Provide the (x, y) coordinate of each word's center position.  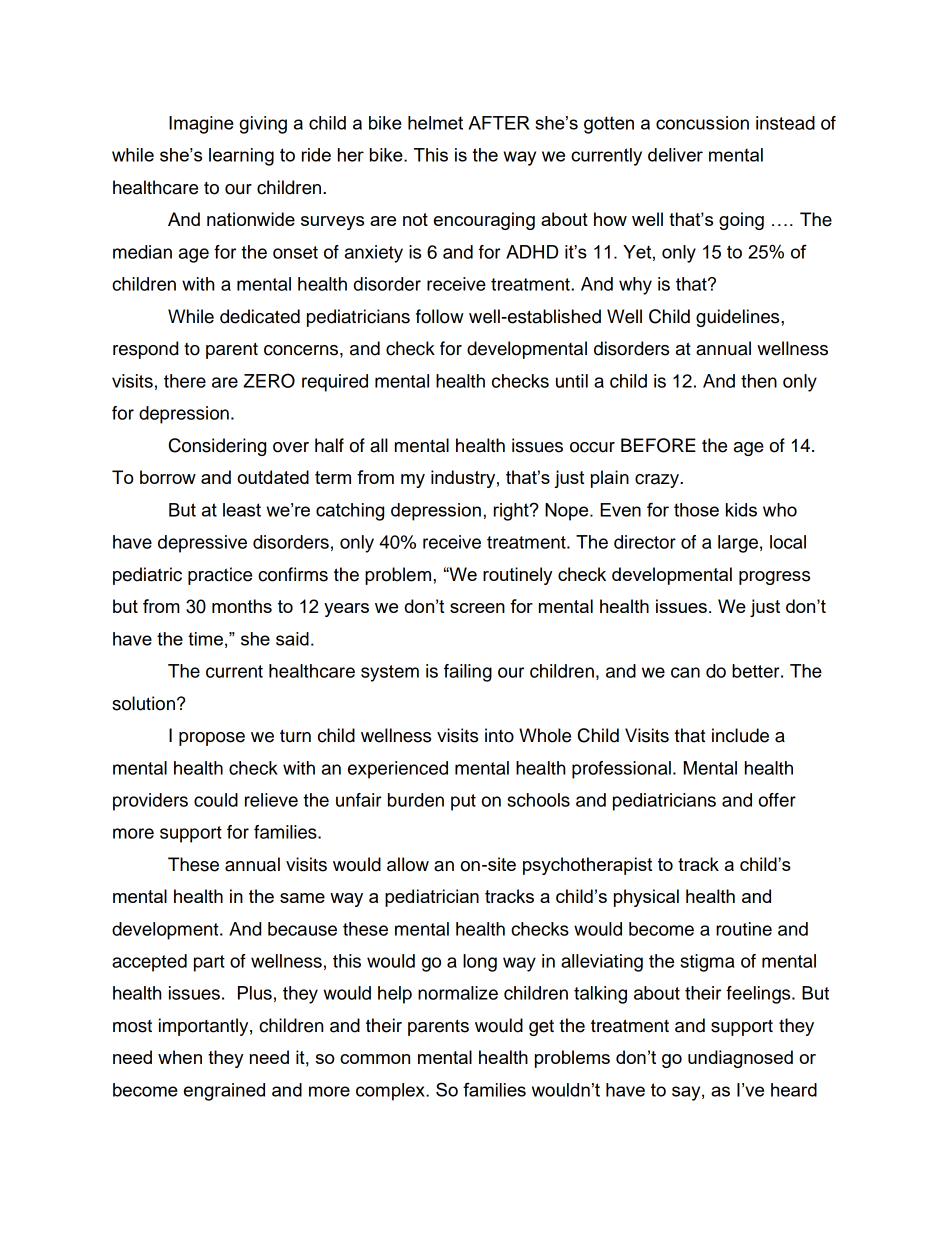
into (499, 735)
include (740, 735)
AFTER (499, 123)
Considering (217, 447)
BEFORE (658, 445)
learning (241, 157)
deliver (675, 155)
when (180, 1057)
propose (212, 739)
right (512, 512)
